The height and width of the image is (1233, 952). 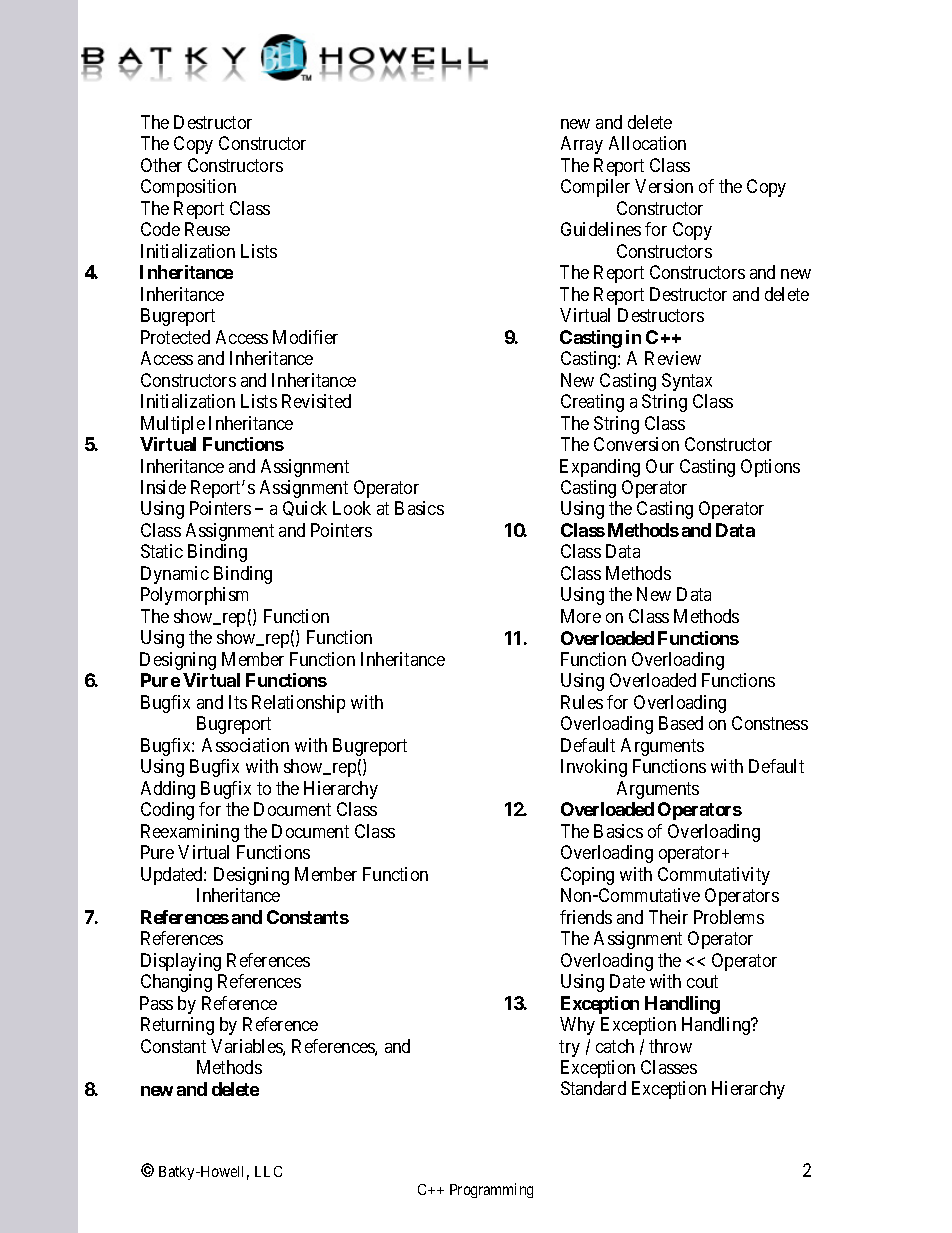 What do you see at coordinates (491, 1190) in the image?
I see `Programming` at bounding box center [491, 1190].
